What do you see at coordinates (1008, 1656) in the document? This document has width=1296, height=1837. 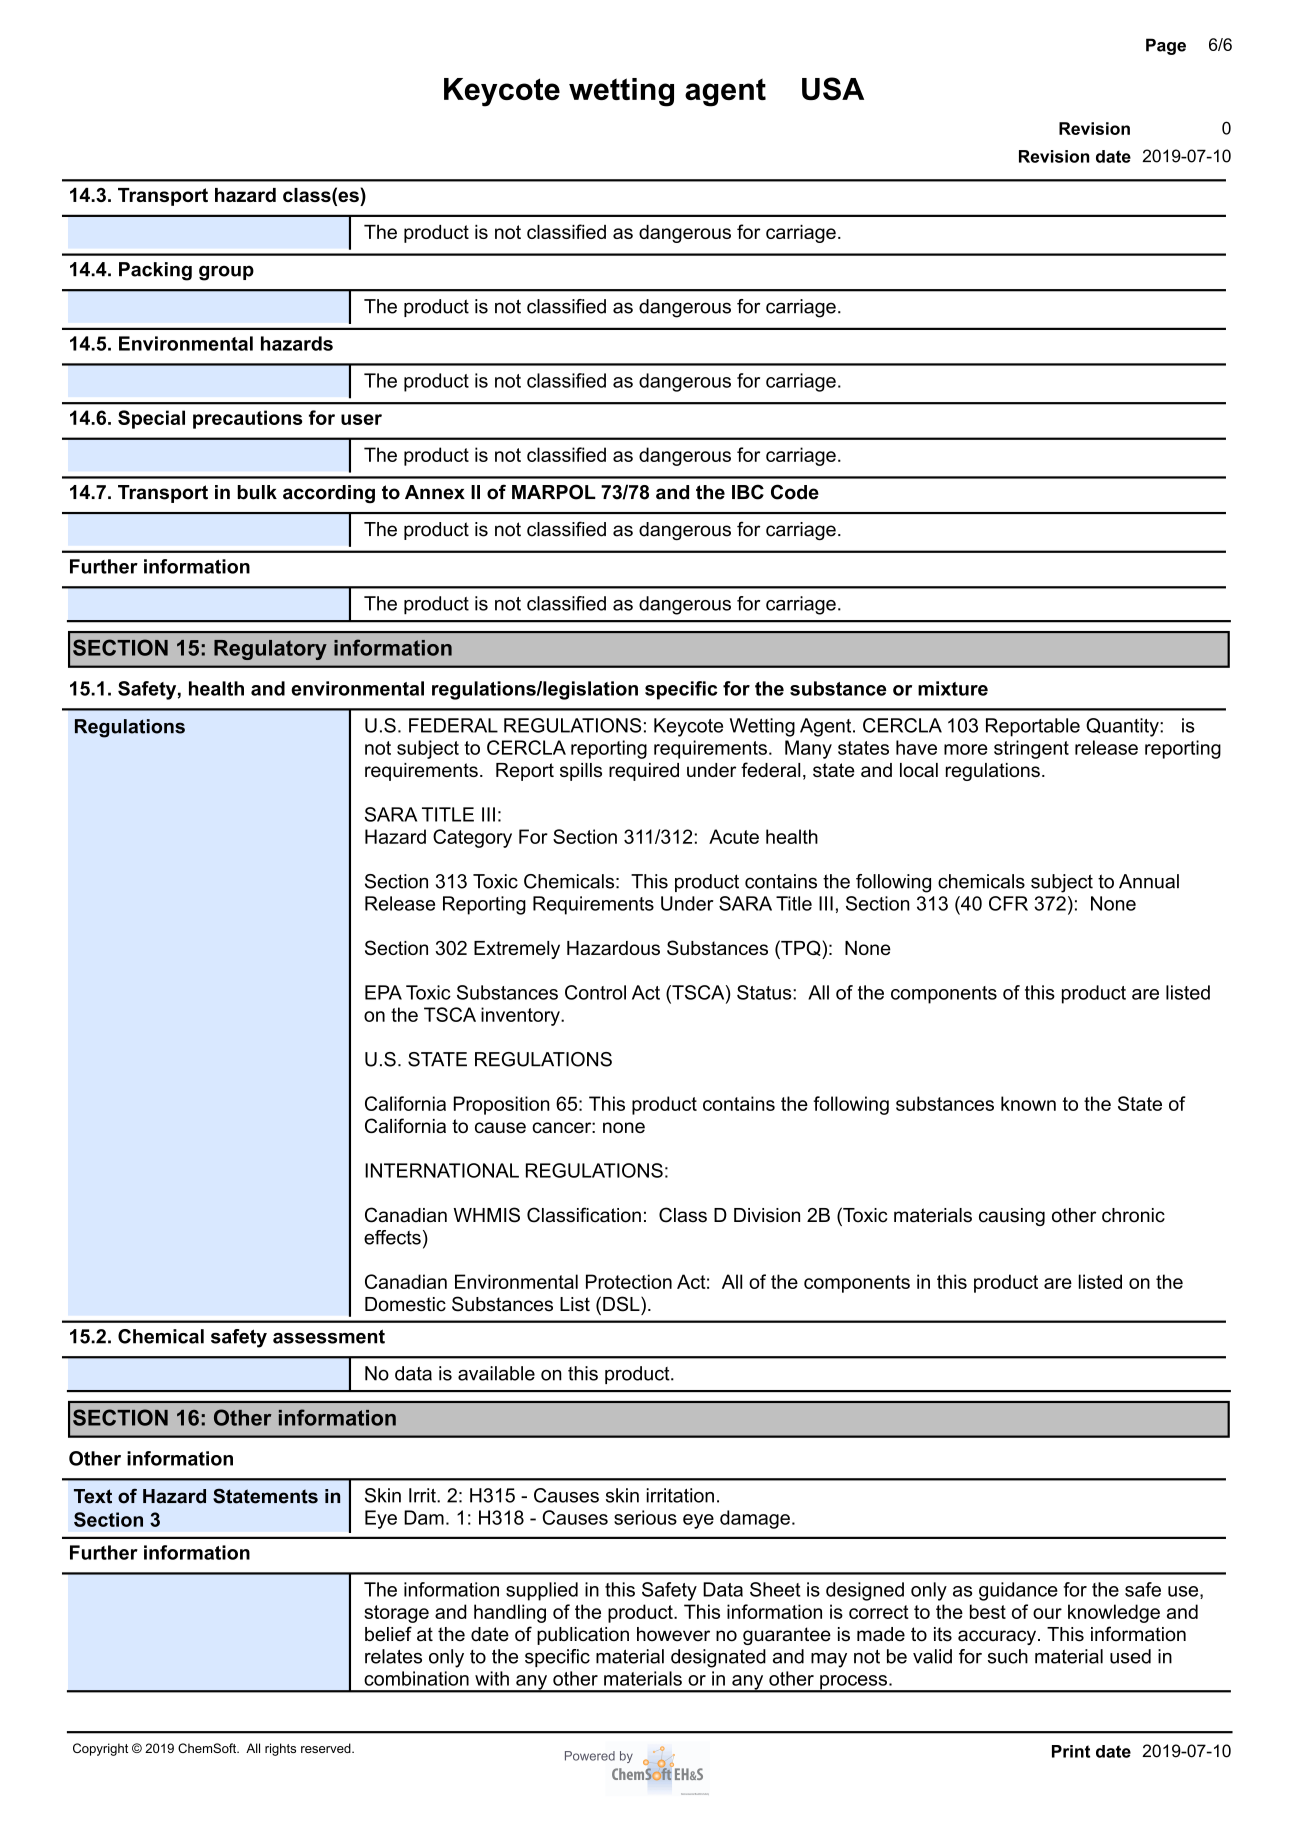 I see `such` at bounding box center [1008, 1656].
